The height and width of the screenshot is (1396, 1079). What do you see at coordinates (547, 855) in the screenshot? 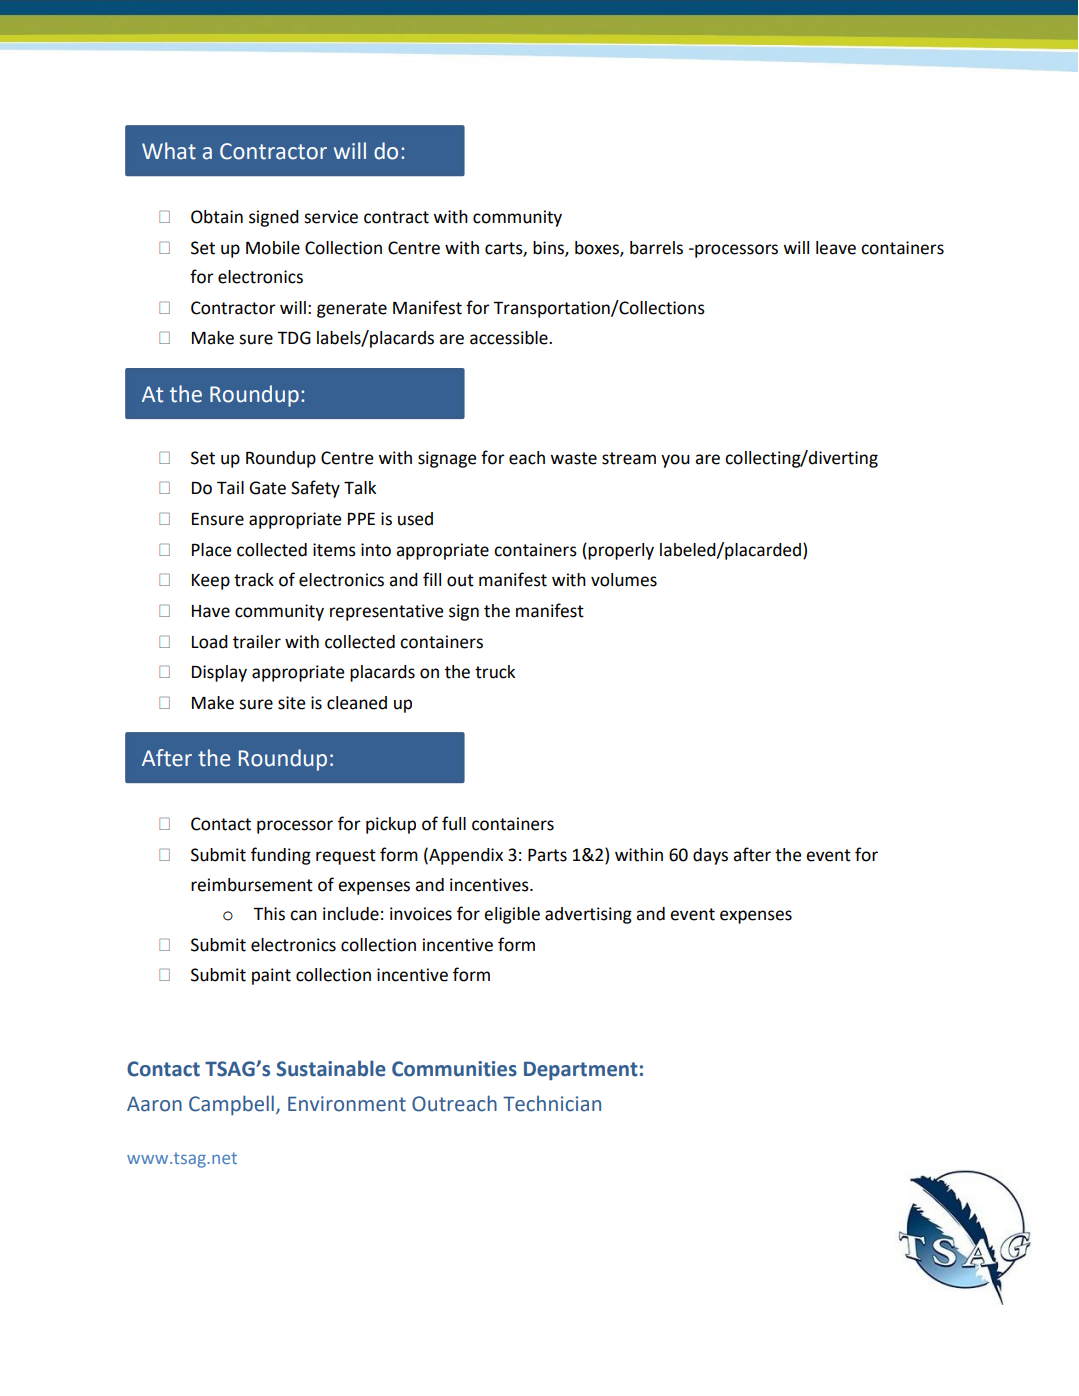
I see `Parts` at bounding box center [547, 855].
